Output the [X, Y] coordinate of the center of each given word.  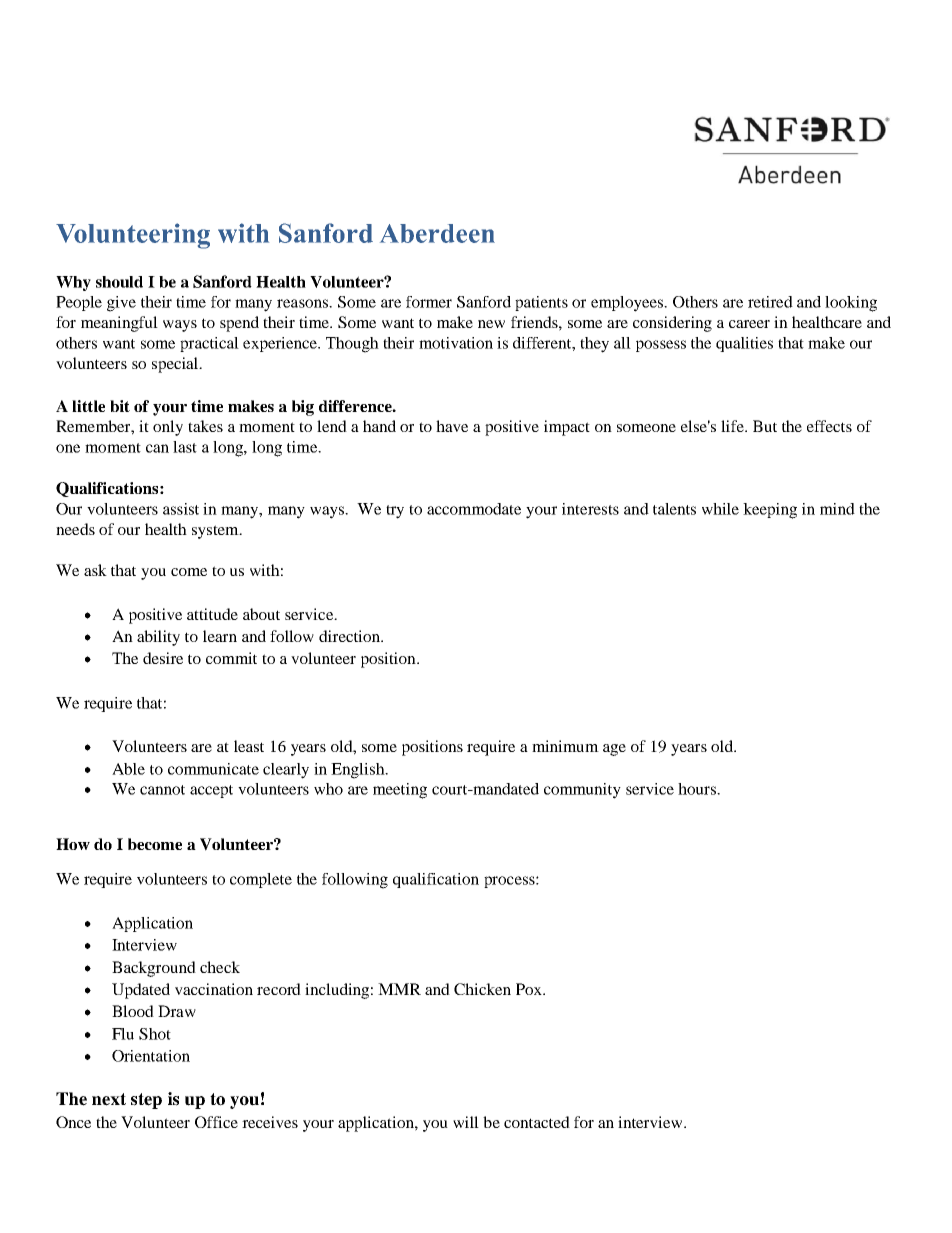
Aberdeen [437, 233]
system [216, 532]
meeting [400, 791]
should [119, 282]
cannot [162, 790]
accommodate [474, 509]
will [466, 1122]
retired [770, 302]
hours [698, 789]
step [146, 1101]
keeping [770, 511]
